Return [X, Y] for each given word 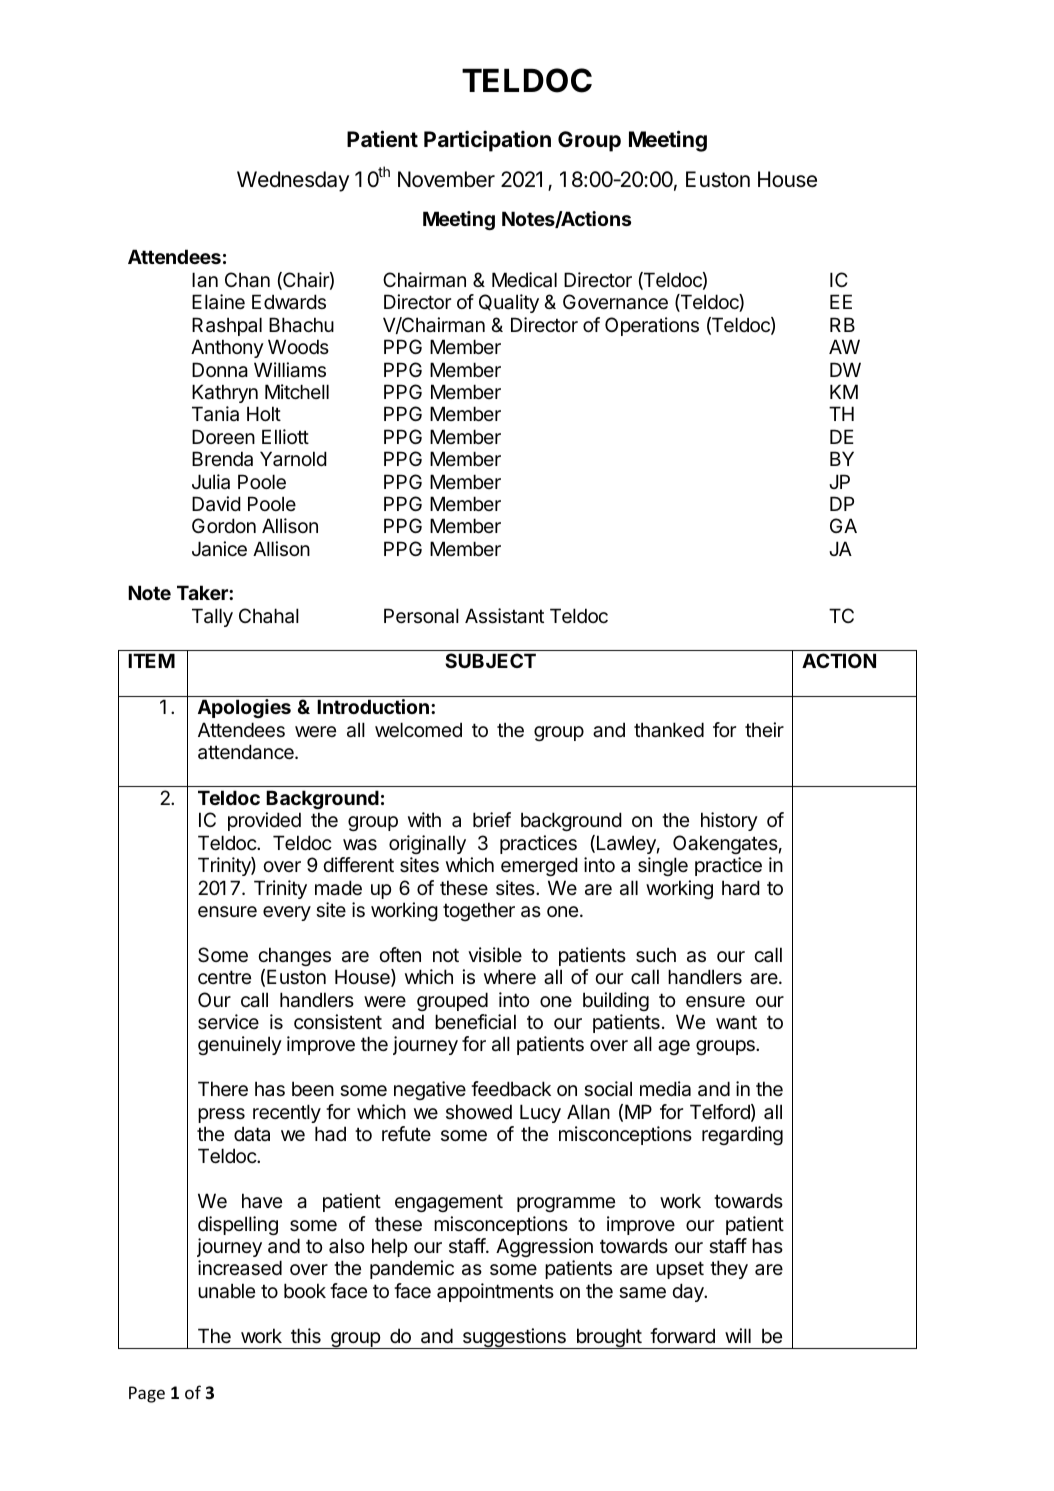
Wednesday [293, 181]
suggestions [514, 1338]
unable [226, 1291]
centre [224, 977]
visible [495, 954]
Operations [652, 326]
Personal [421, 616]
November [446, 179]
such [656, 955]
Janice [219, 549]
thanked [669, 730]
